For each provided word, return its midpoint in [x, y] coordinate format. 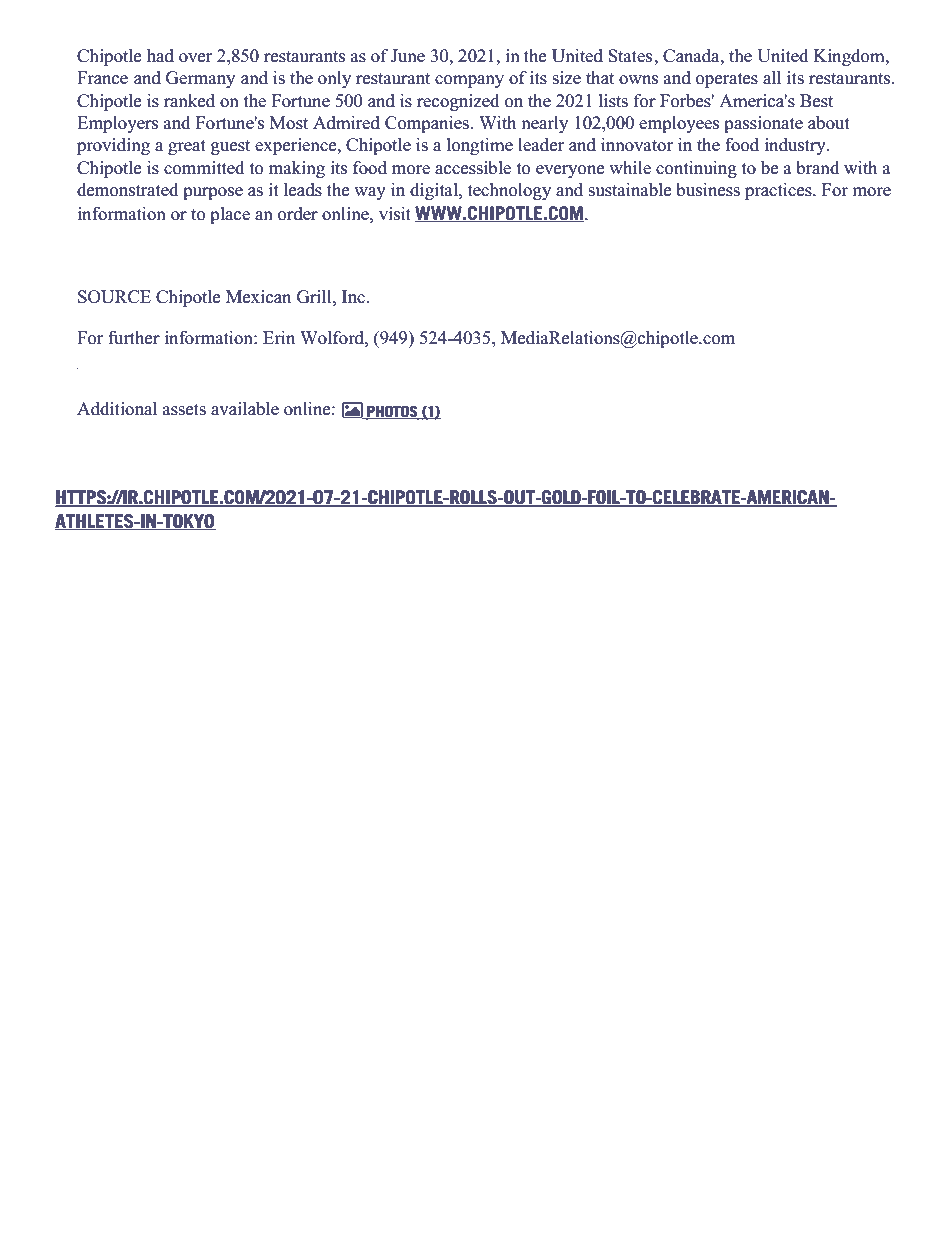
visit [395, 214]
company [469, 81]
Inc [354, 297]
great [187, 147]
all [772, 77]
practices [779, 191]
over [195, 58]
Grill [315, 297]
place [230, 215]
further [134, 338]
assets [184, 410]
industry [796, 146]
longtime [480, 146]
